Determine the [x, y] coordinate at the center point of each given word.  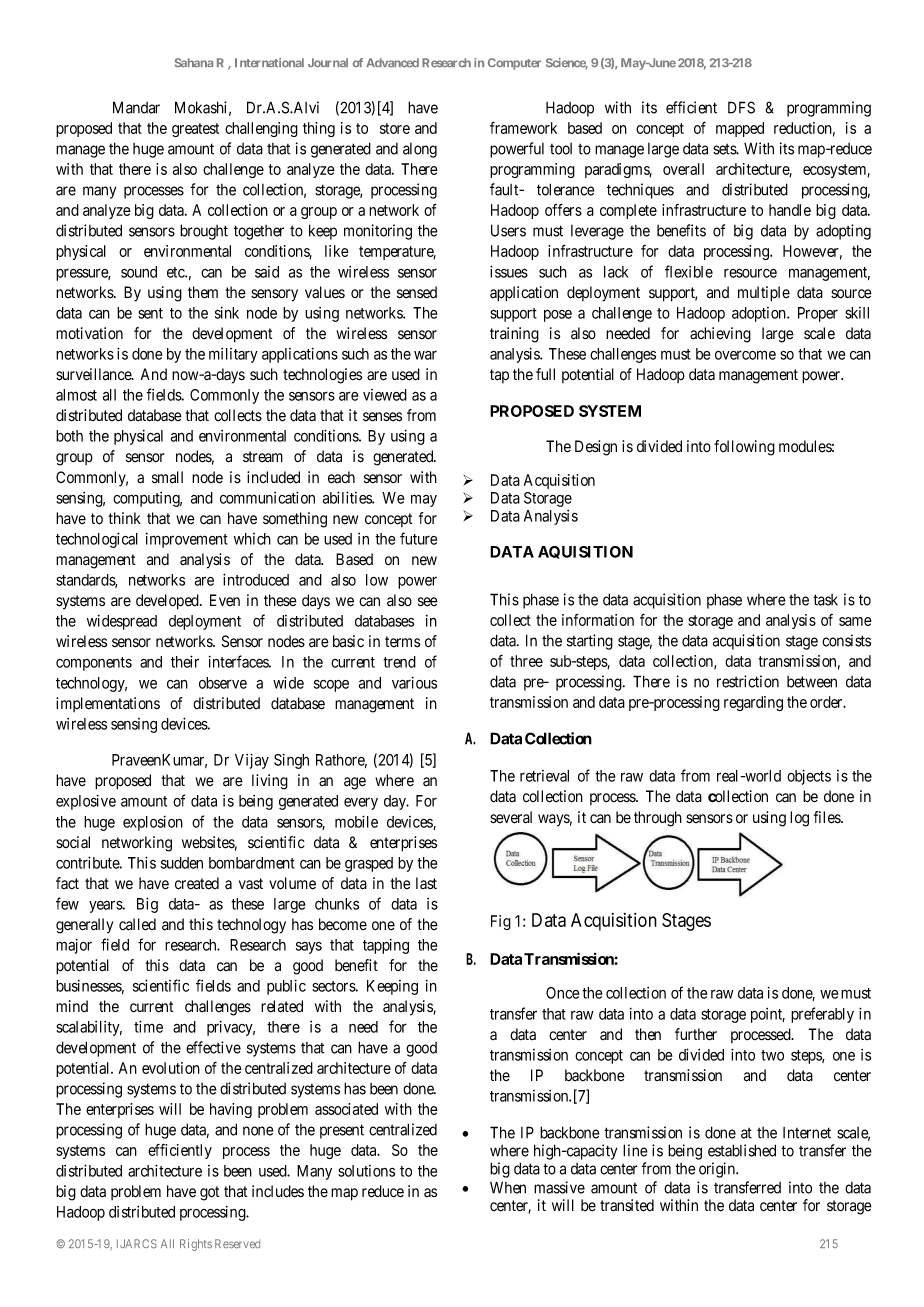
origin [718, 1170]
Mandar [136, 107]
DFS [741, 107]
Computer [514, 64]
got [209, 1193]
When [508, 1187]
